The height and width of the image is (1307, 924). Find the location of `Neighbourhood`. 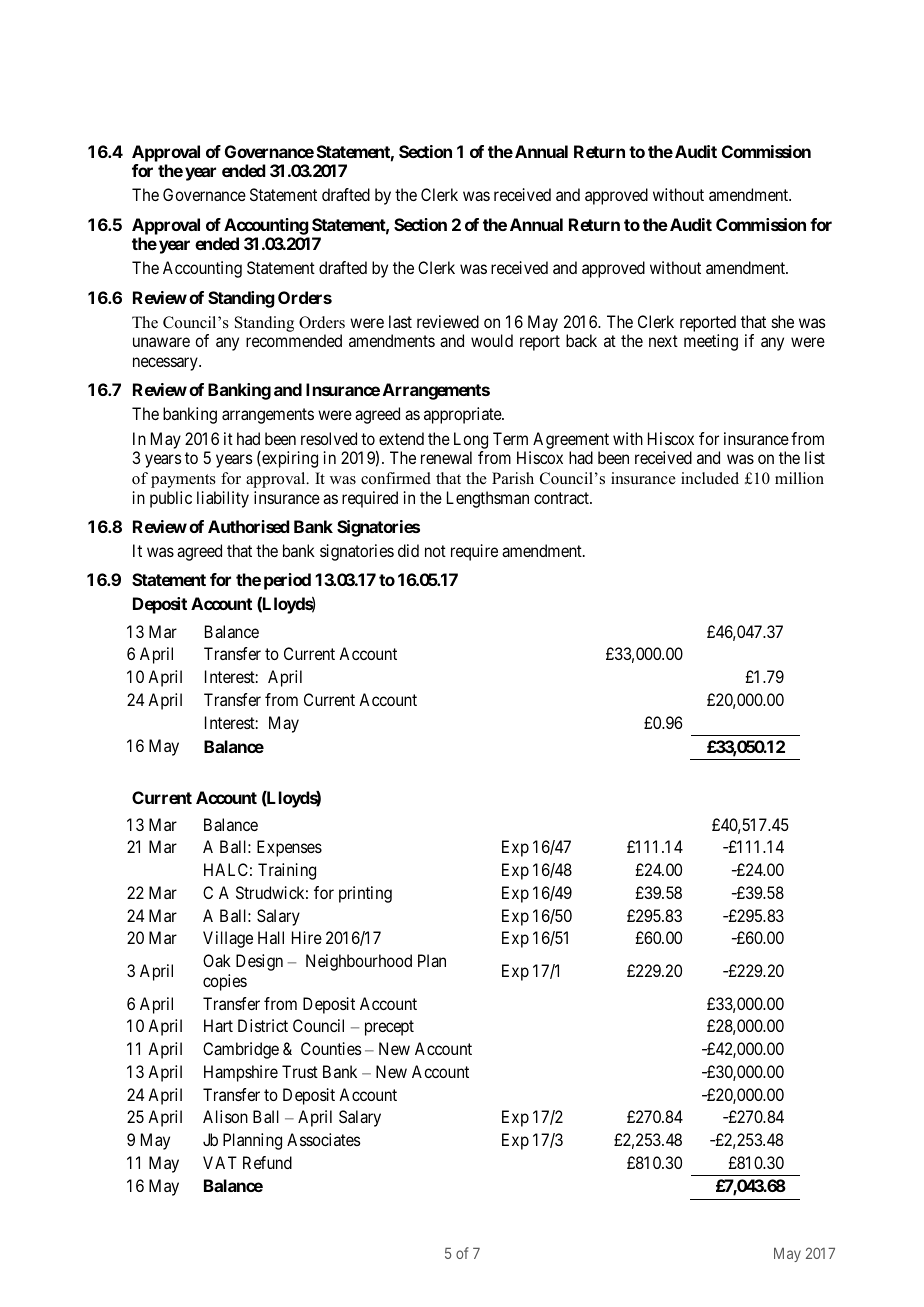

Neighbourhood is located at coordinates (359, 962).
